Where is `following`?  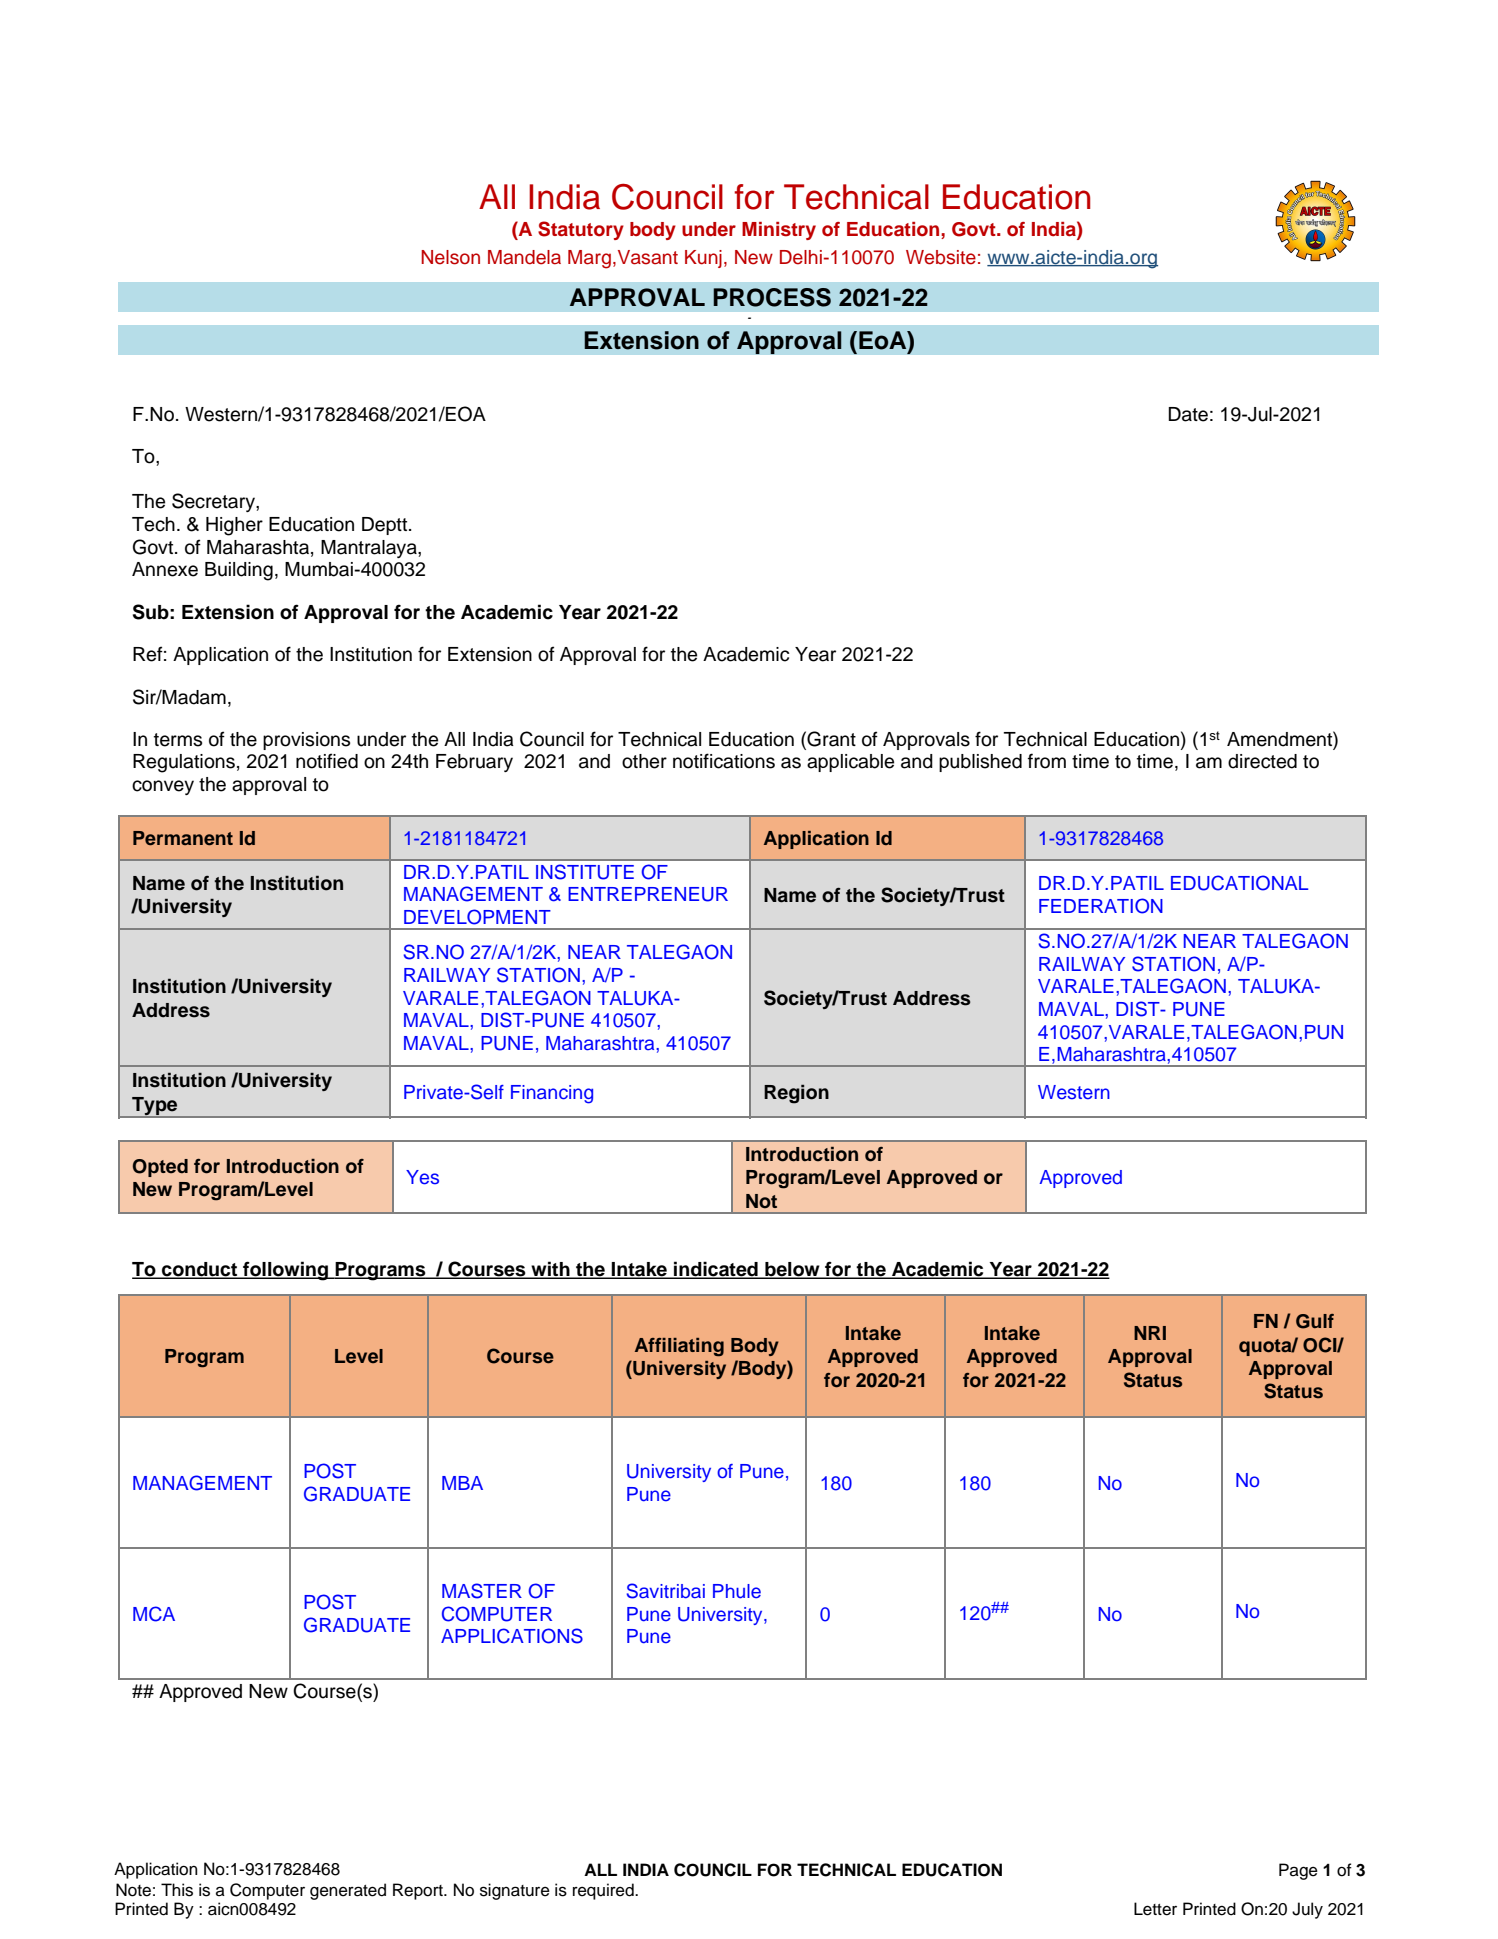 following is located at coordinates (285, 1271).
